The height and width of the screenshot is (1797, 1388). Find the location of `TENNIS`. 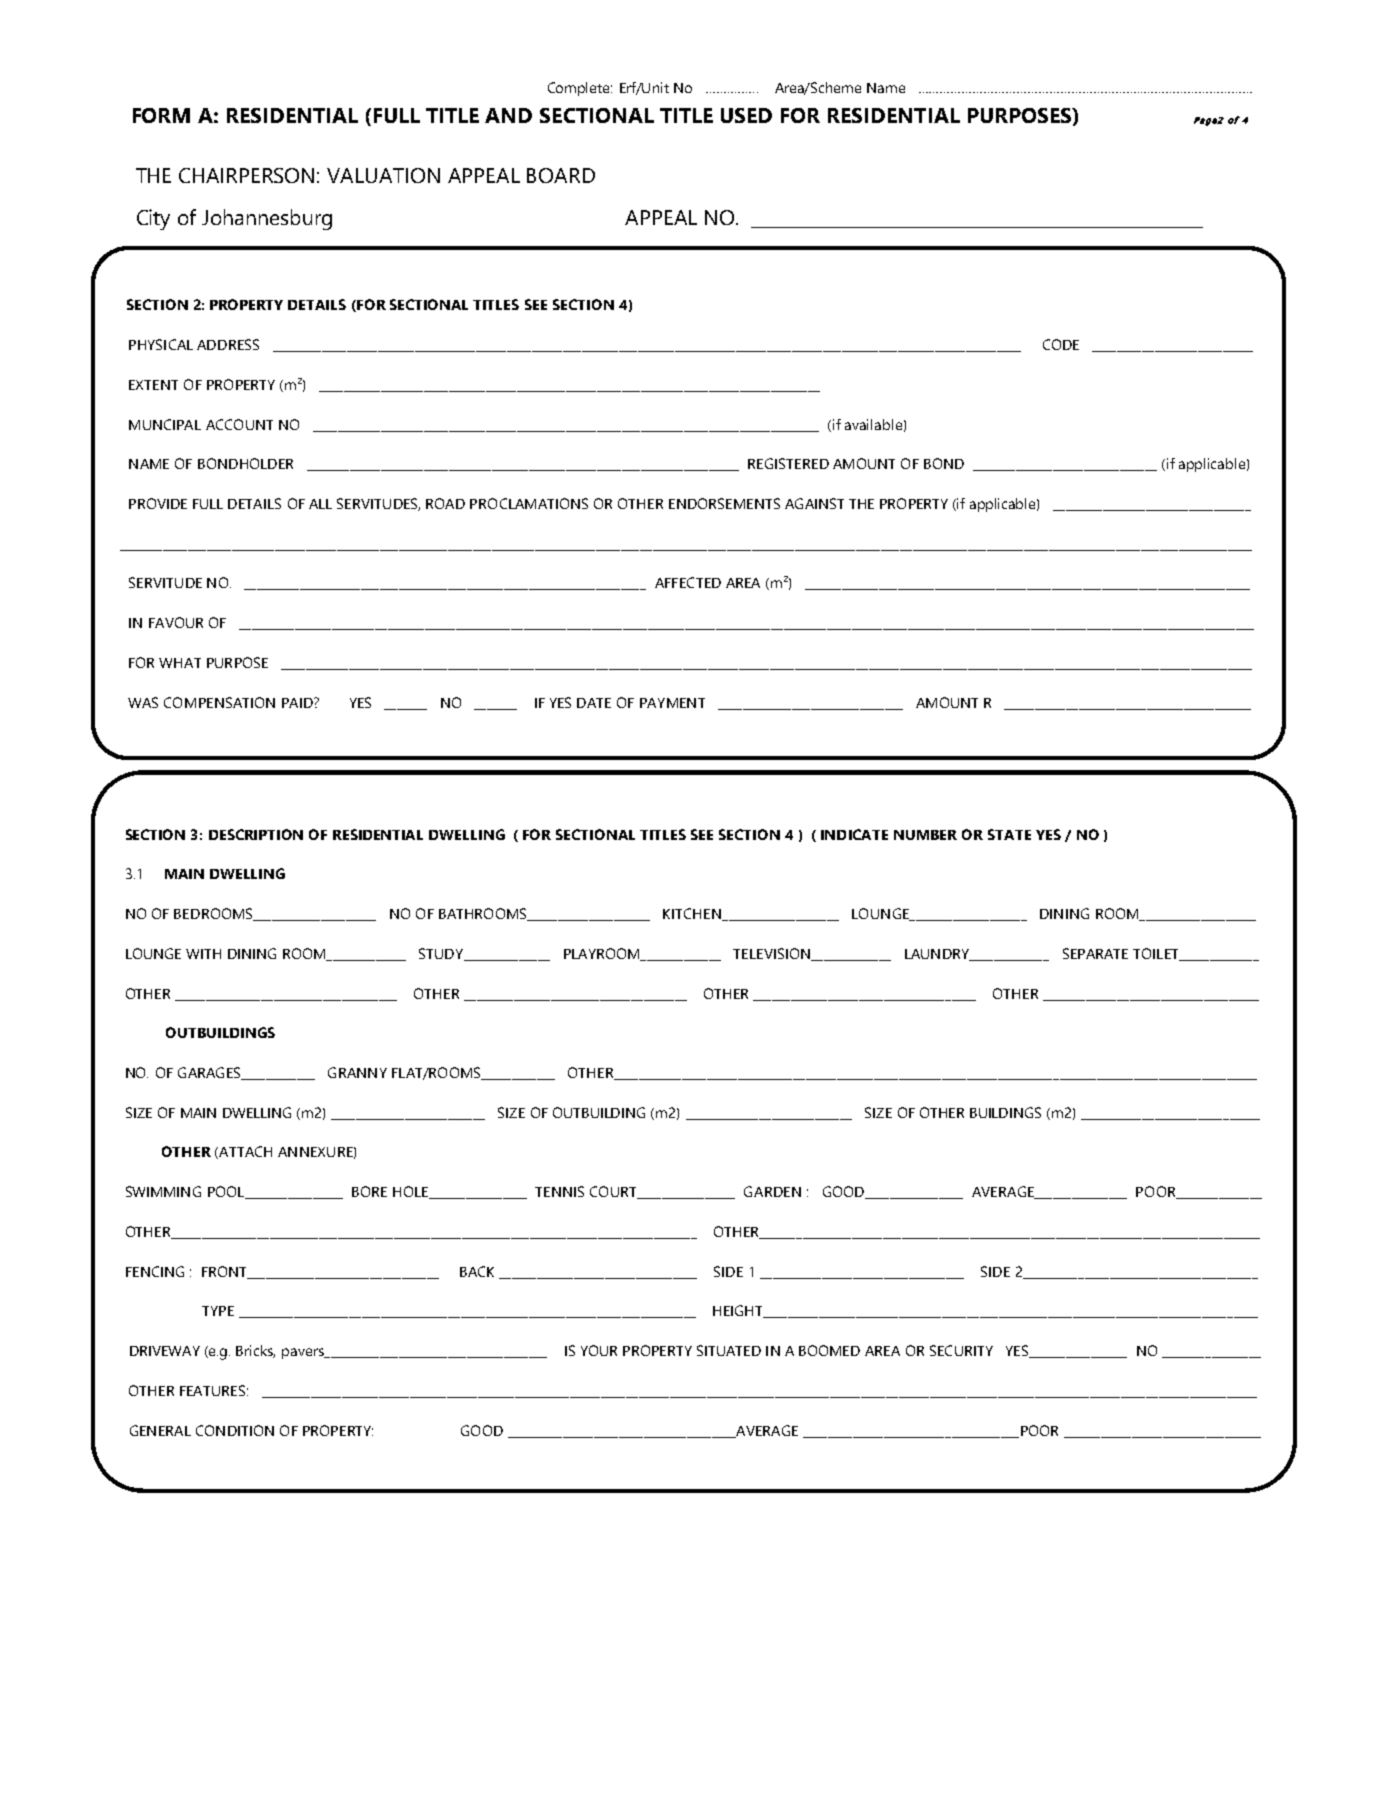

TENNIS is located at coordinates (559, 1191).
